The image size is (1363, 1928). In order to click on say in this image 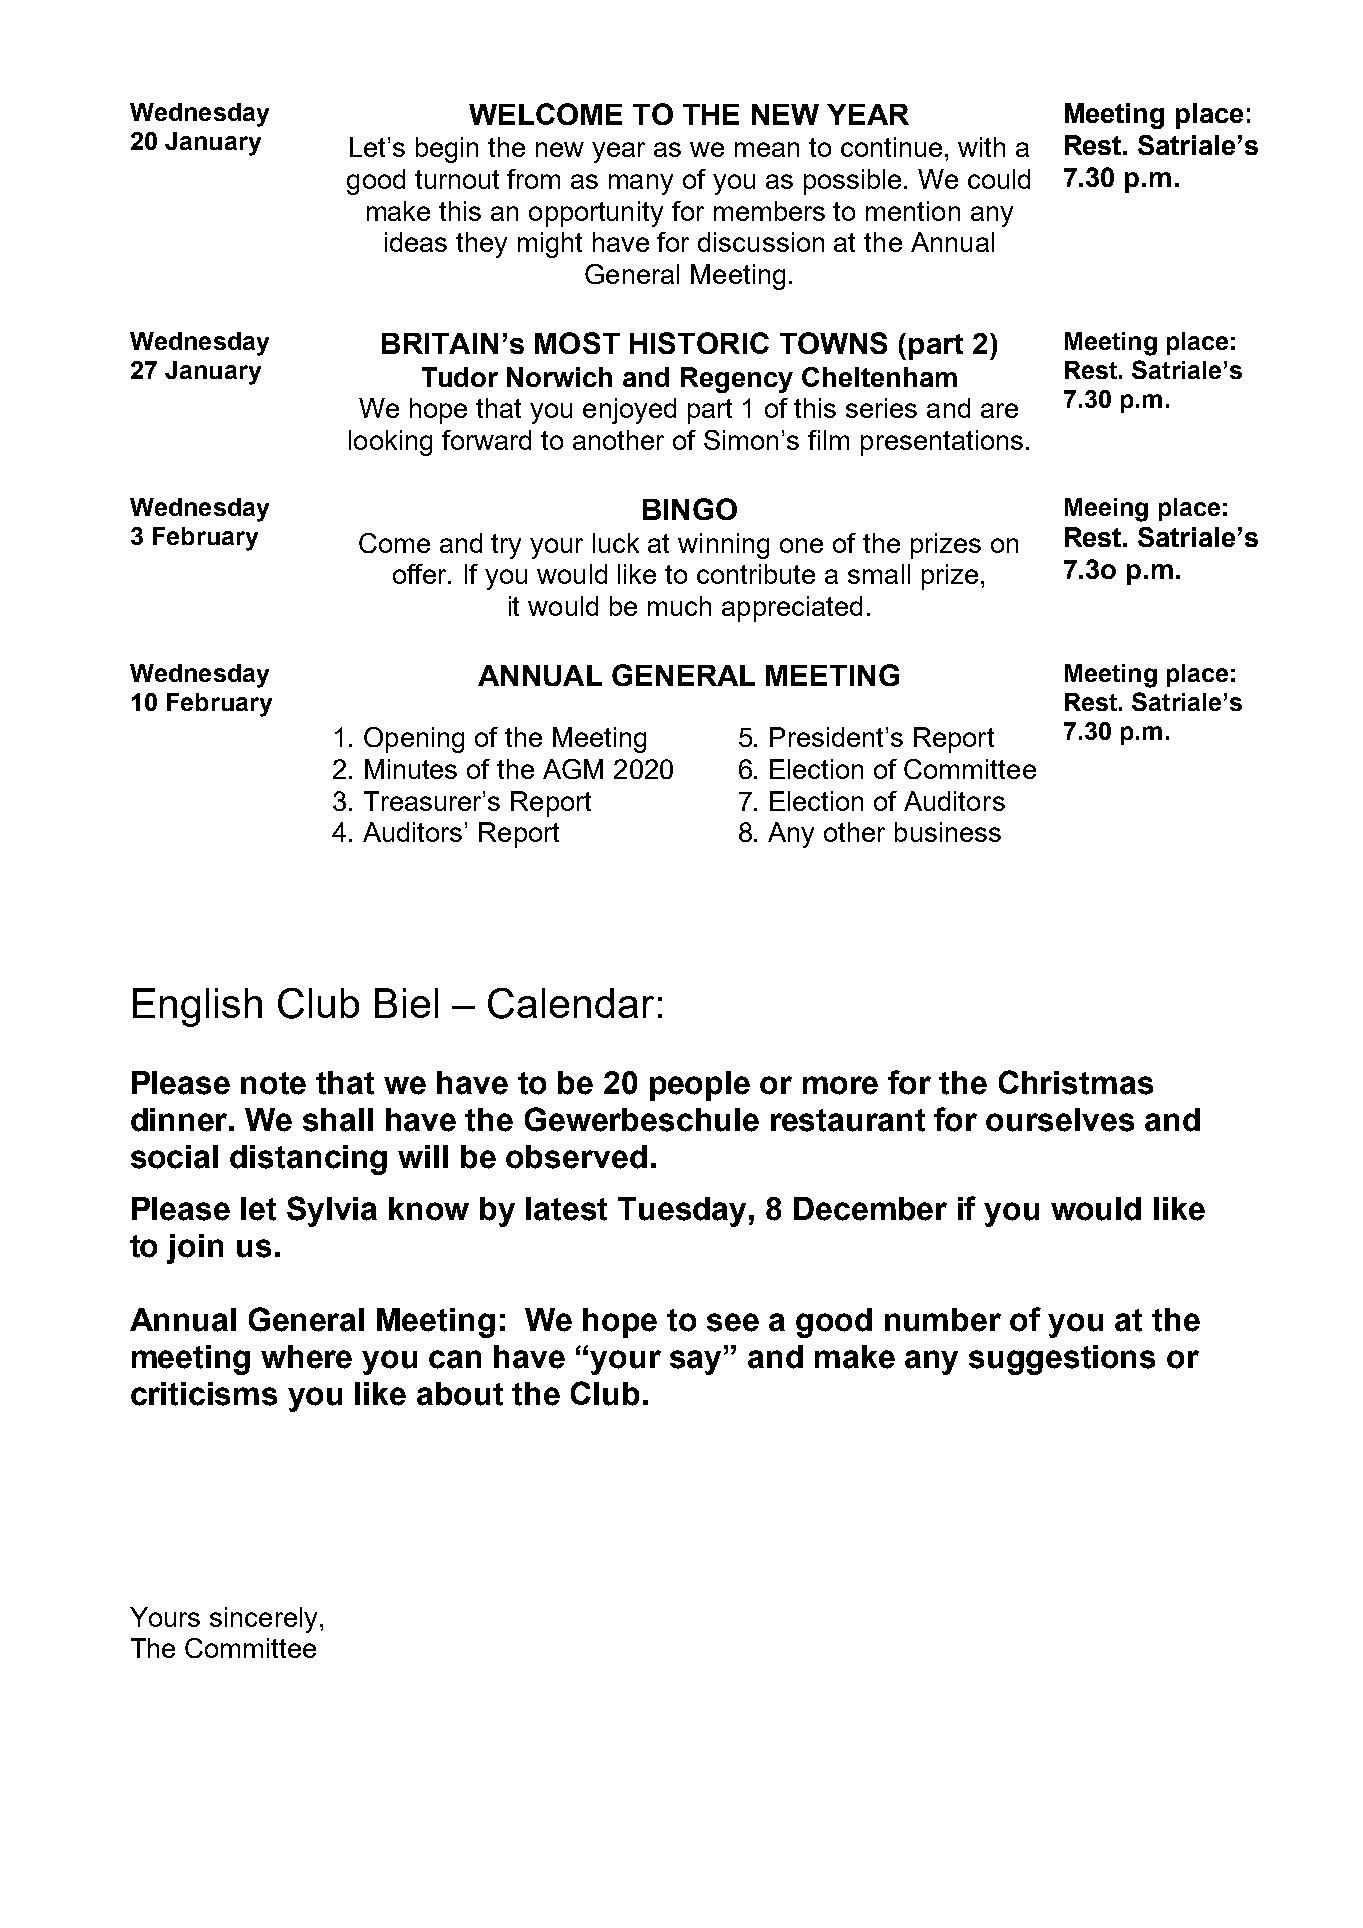, I will do `click(697, 1361)`.
